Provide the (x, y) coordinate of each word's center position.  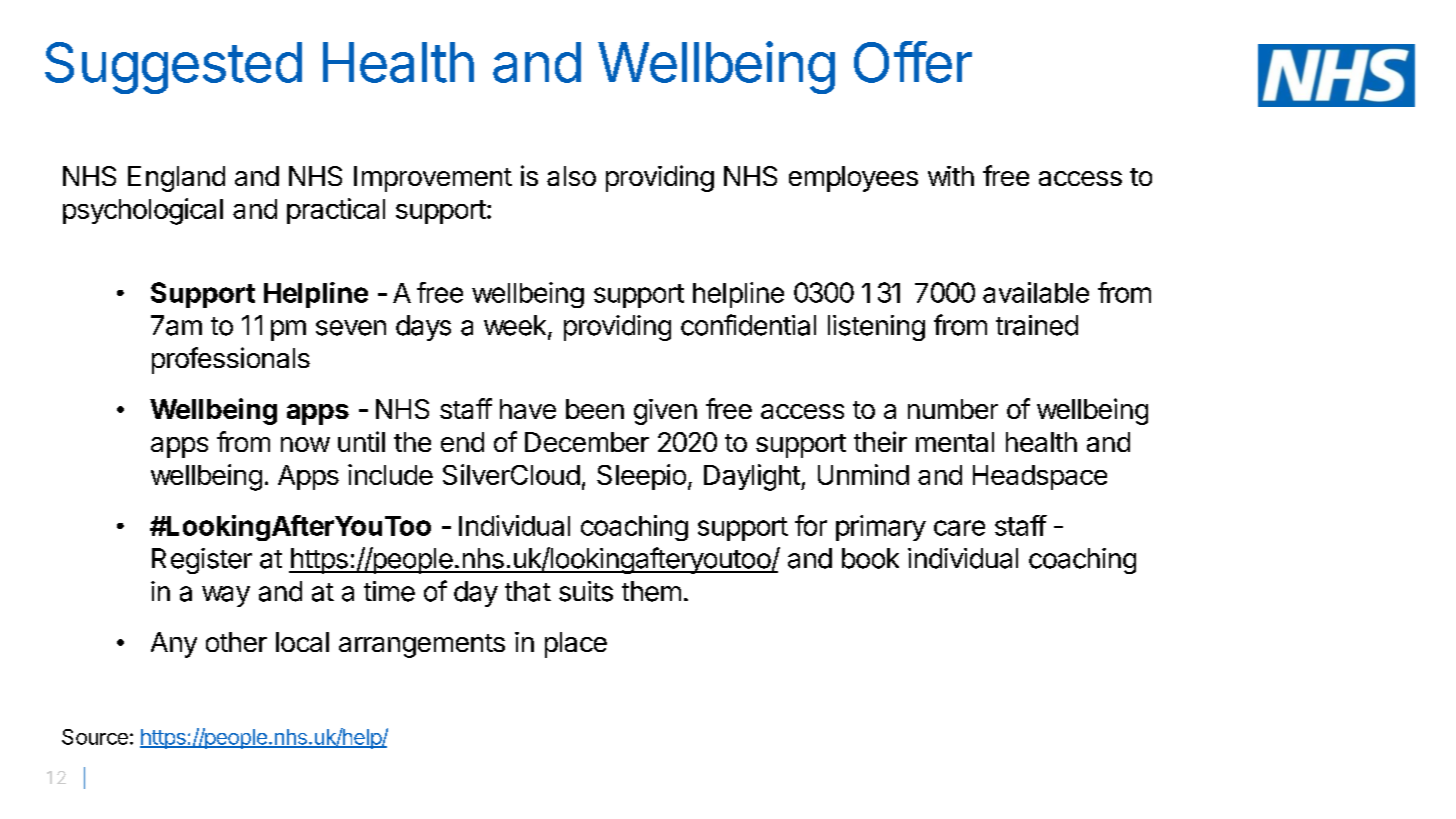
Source (95, 737)
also (571, 176)
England (176, 179)
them (651, 591)
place (576, 645)
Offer (913, 62)
